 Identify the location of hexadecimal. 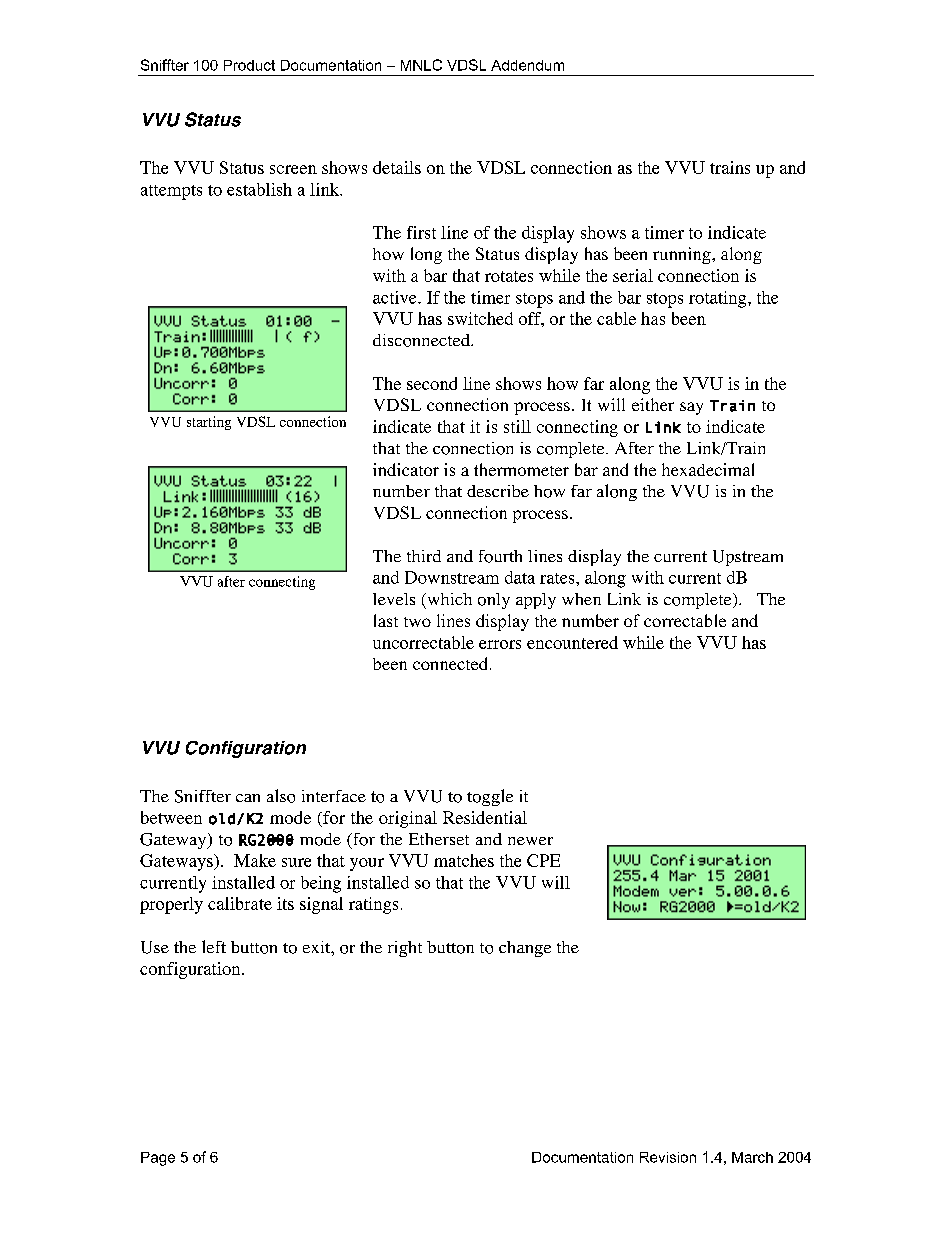
(708, 469).
